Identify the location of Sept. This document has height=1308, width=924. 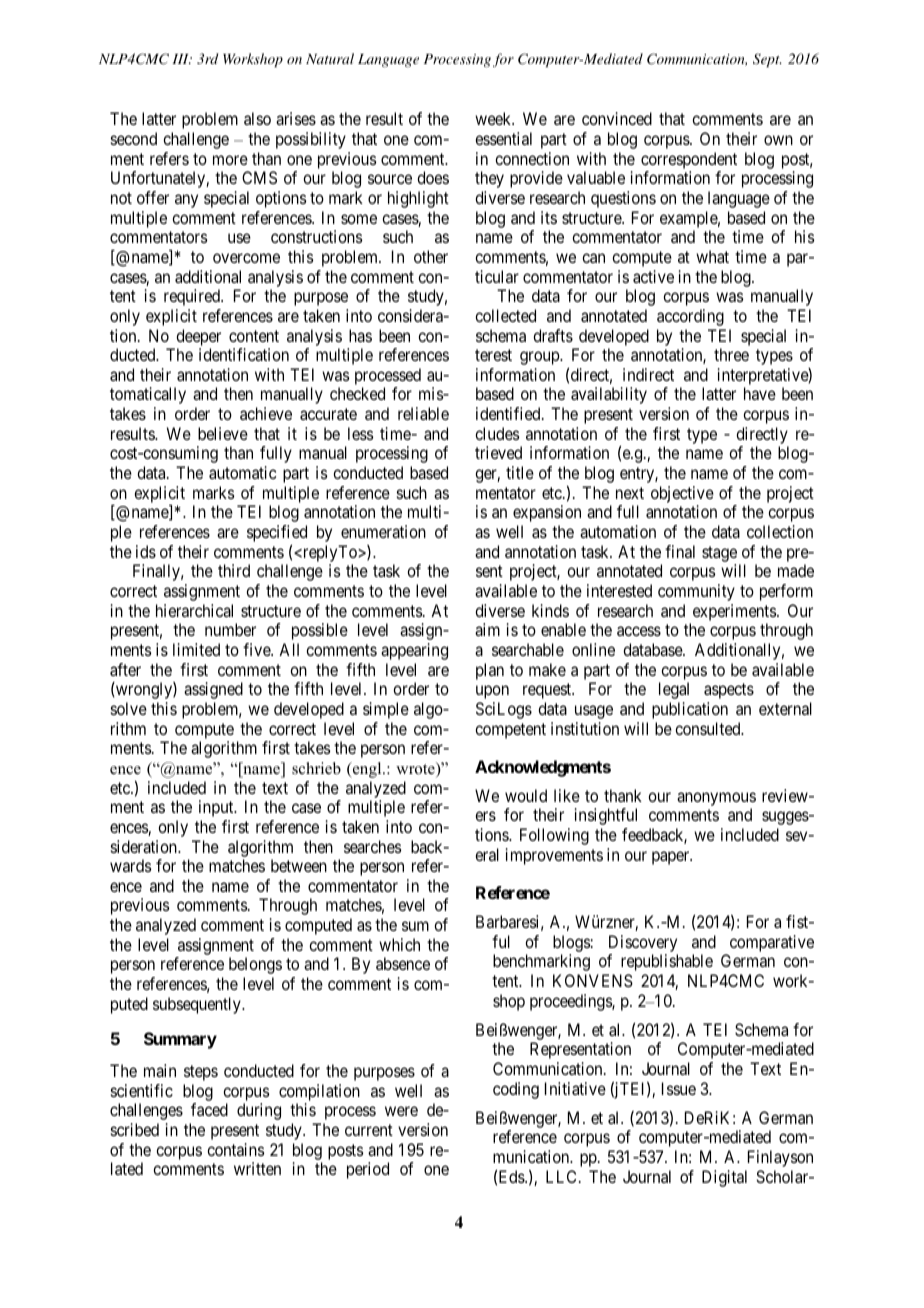
(767, 60).
